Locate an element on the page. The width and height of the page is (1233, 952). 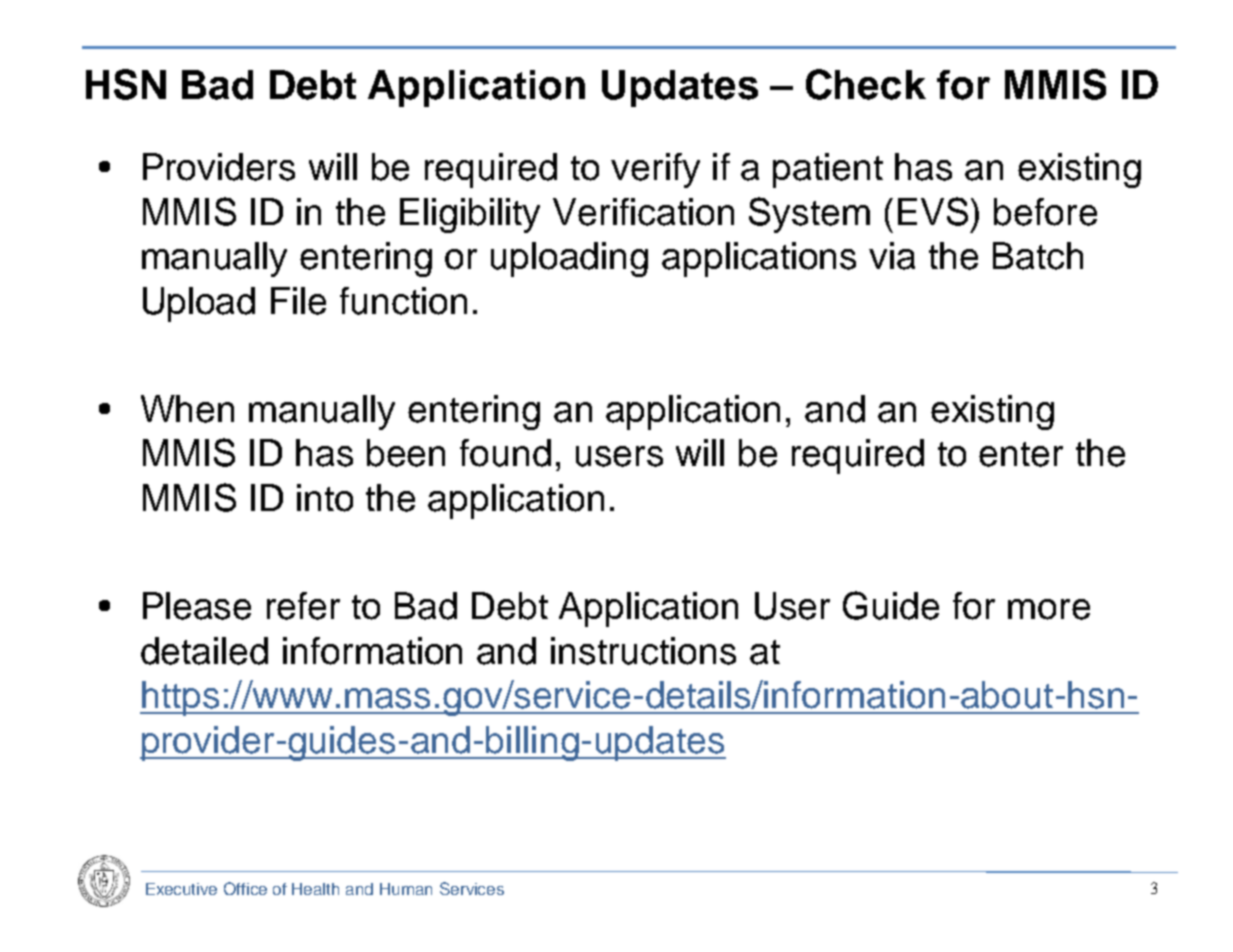
Check is located at coordinates (866, 84).
